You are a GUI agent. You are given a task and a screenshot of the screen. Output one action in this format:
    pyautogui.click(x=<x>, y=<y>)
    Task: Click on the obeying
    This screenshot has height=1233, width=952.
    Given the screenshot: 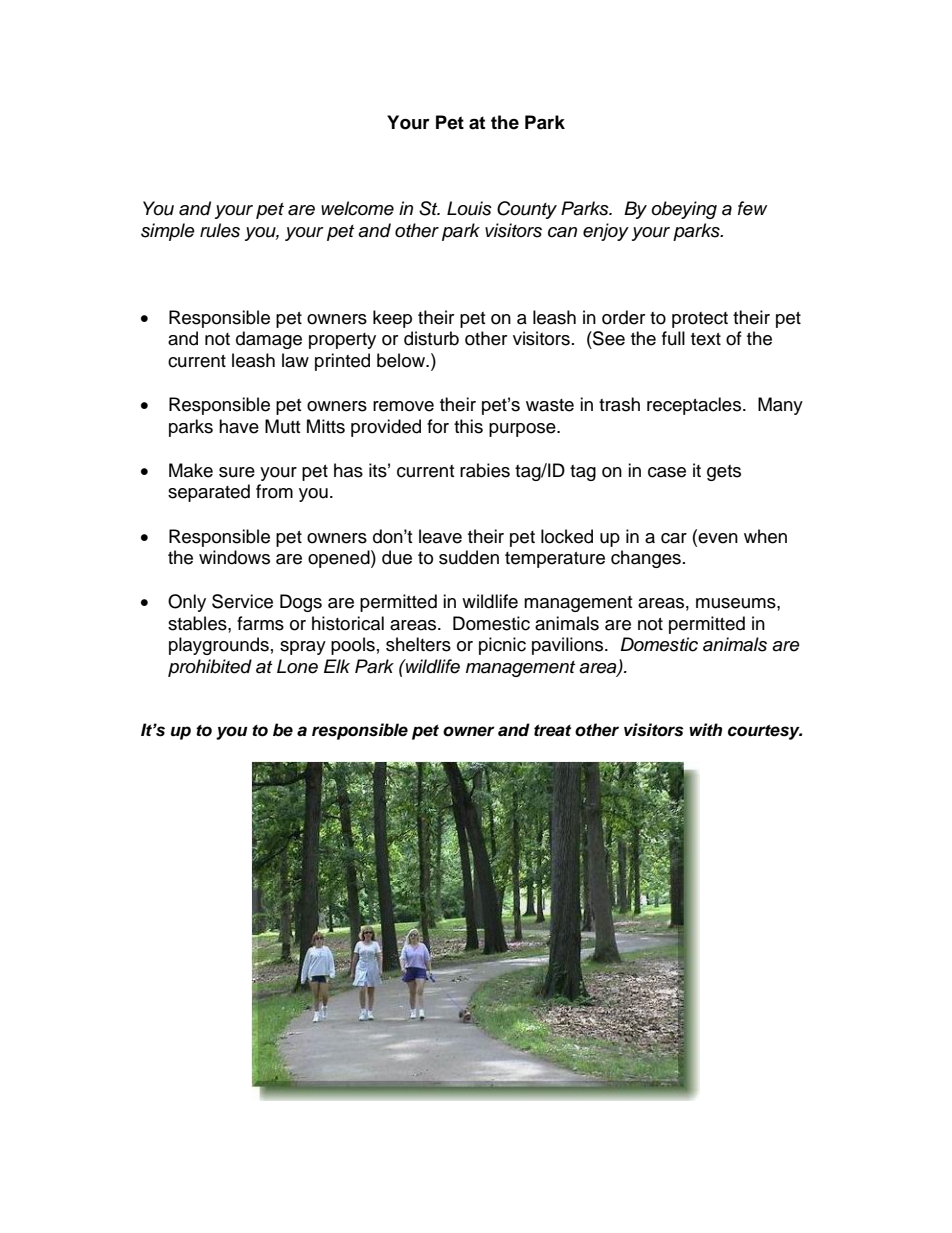 What is the action you would take?
    pyautogui.click(x=684, y=210)
